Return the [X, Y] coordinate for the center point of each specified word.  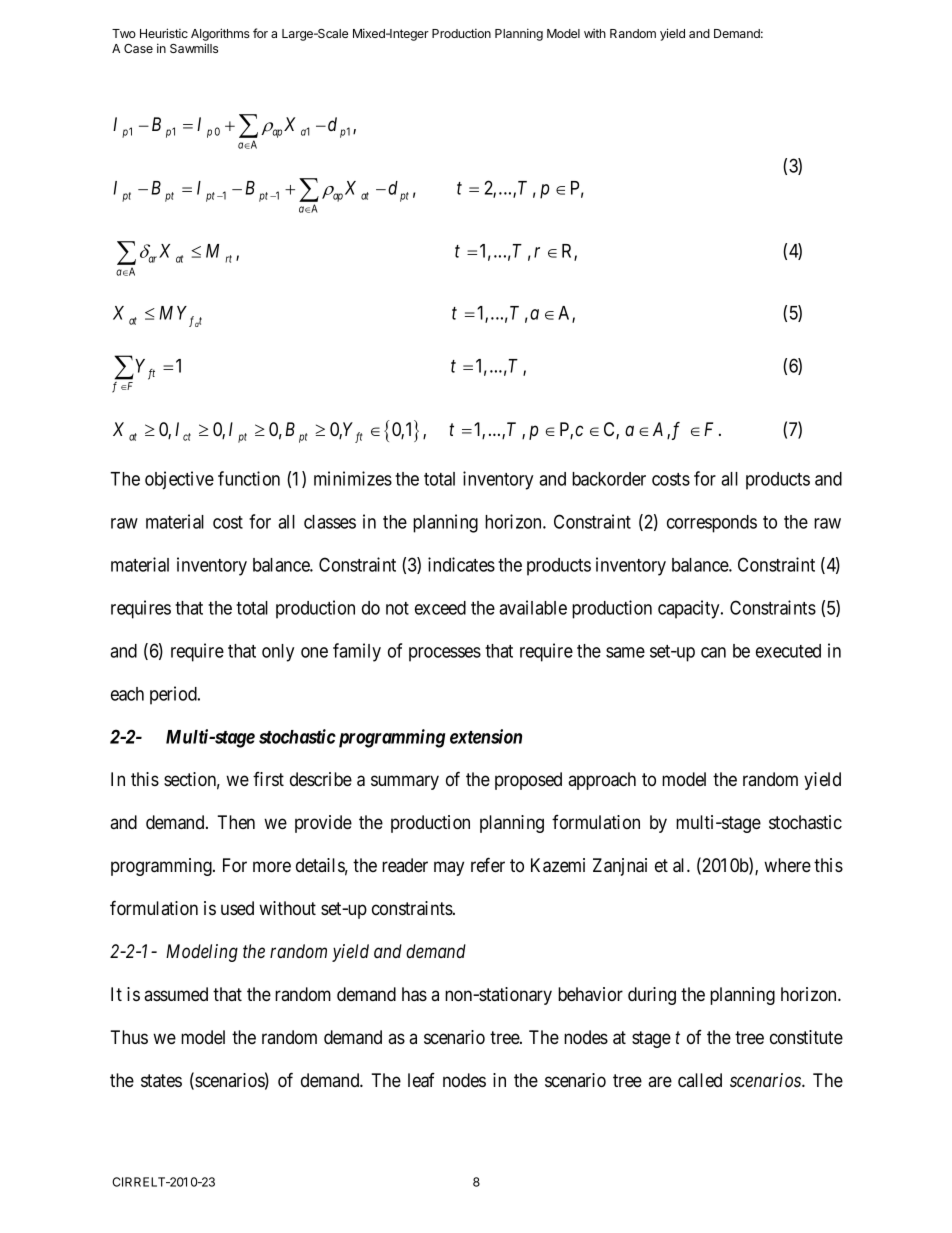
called [700, 1080]
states [161, 1081]
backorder [609, 479]
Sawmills [194, 48]
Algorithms [220, 36]
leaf [421, 1080]
